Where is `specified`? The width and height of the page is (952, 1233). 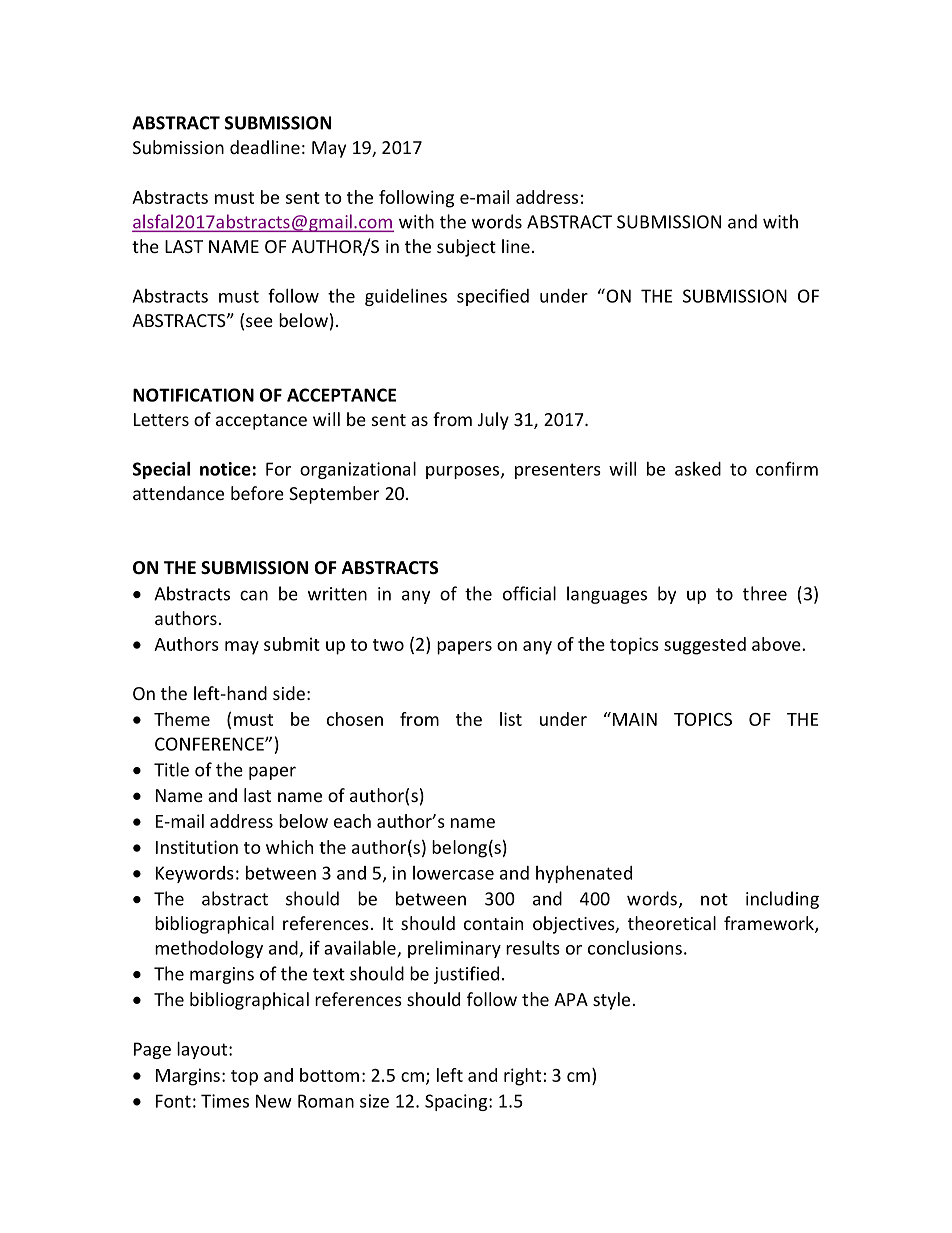
specified is located at coordinates (493, 297).
